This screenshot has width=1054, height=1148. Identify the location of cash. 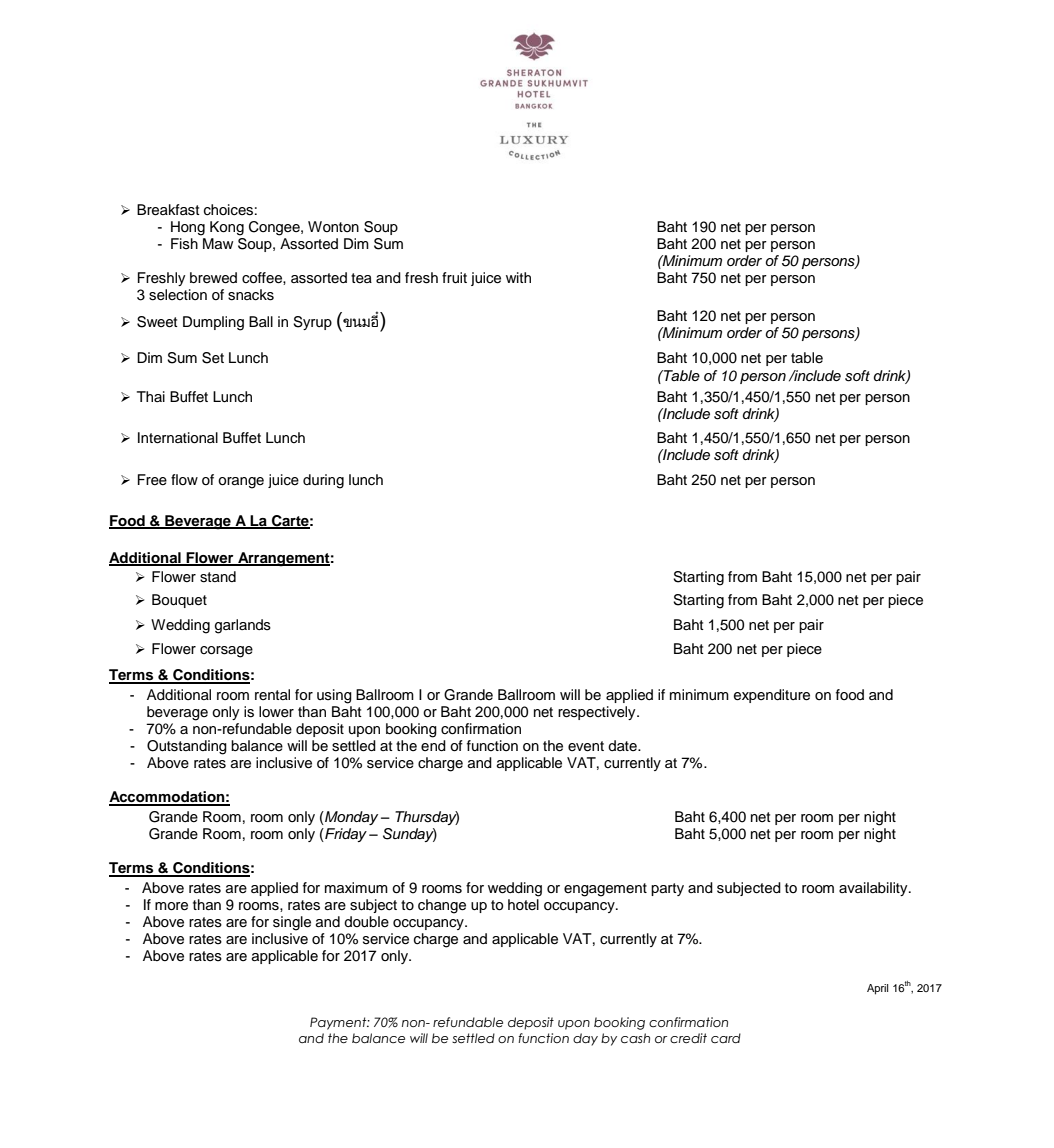
(635, 1038).
